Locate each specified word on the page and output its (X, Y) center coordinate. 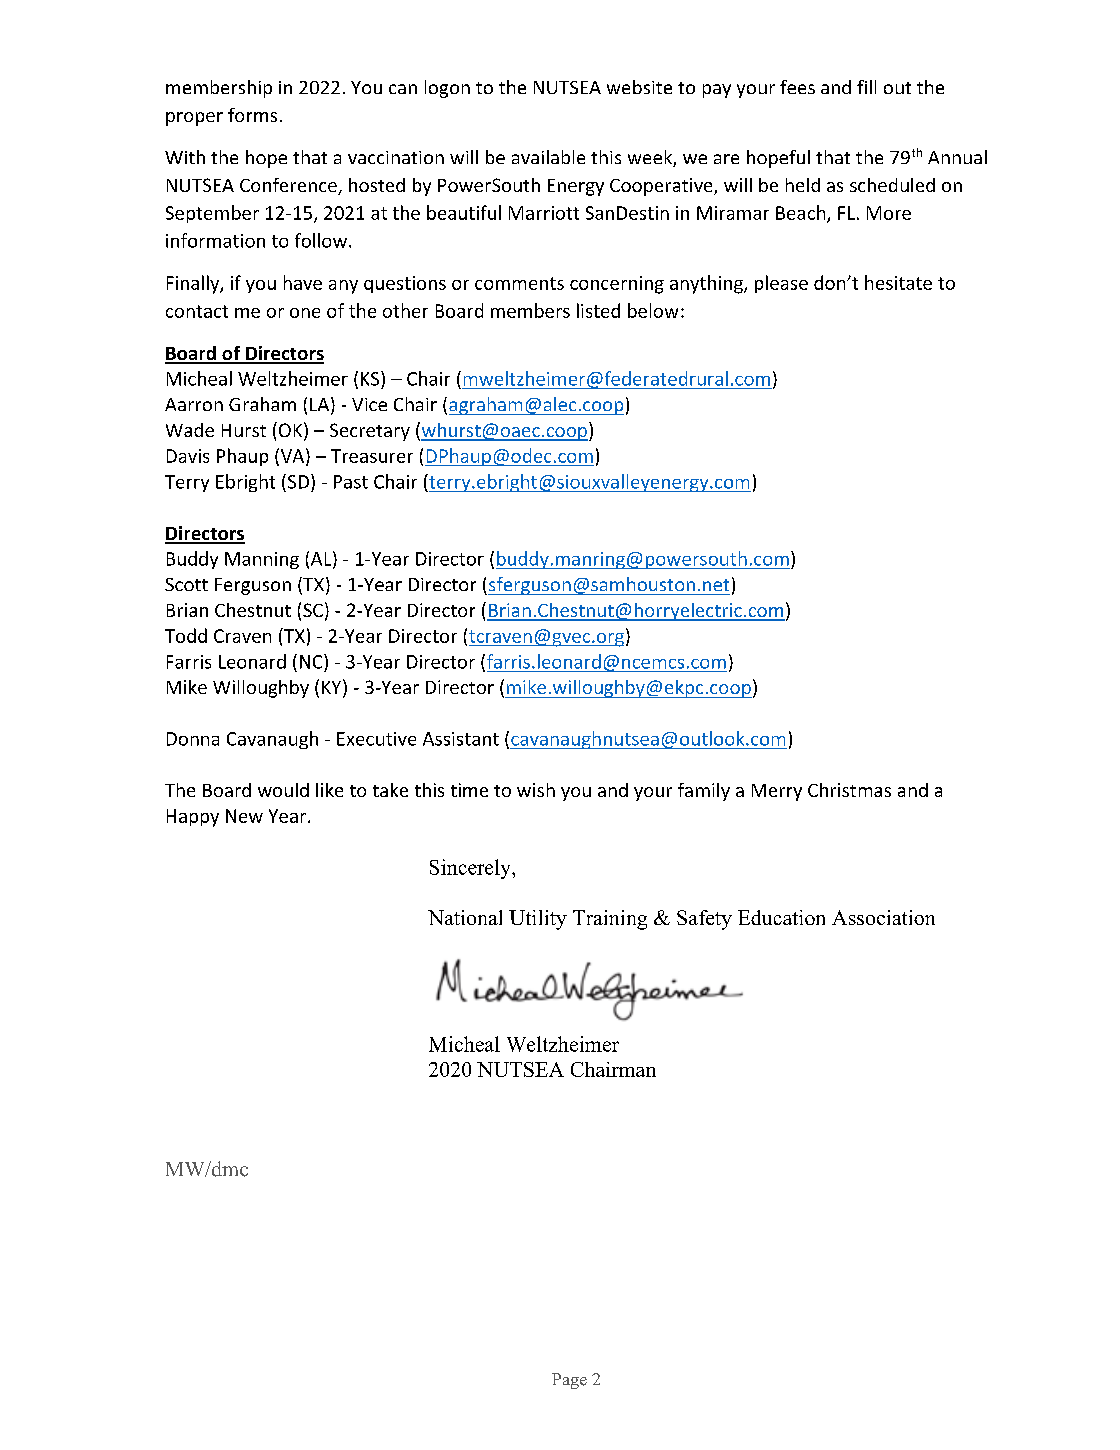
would (283, 790)
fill (866, 87)
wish (536, 790)
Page (569, 1381)
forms (252, 115)
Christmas (849, 790)
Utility (538, 920)
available (548, 157)
